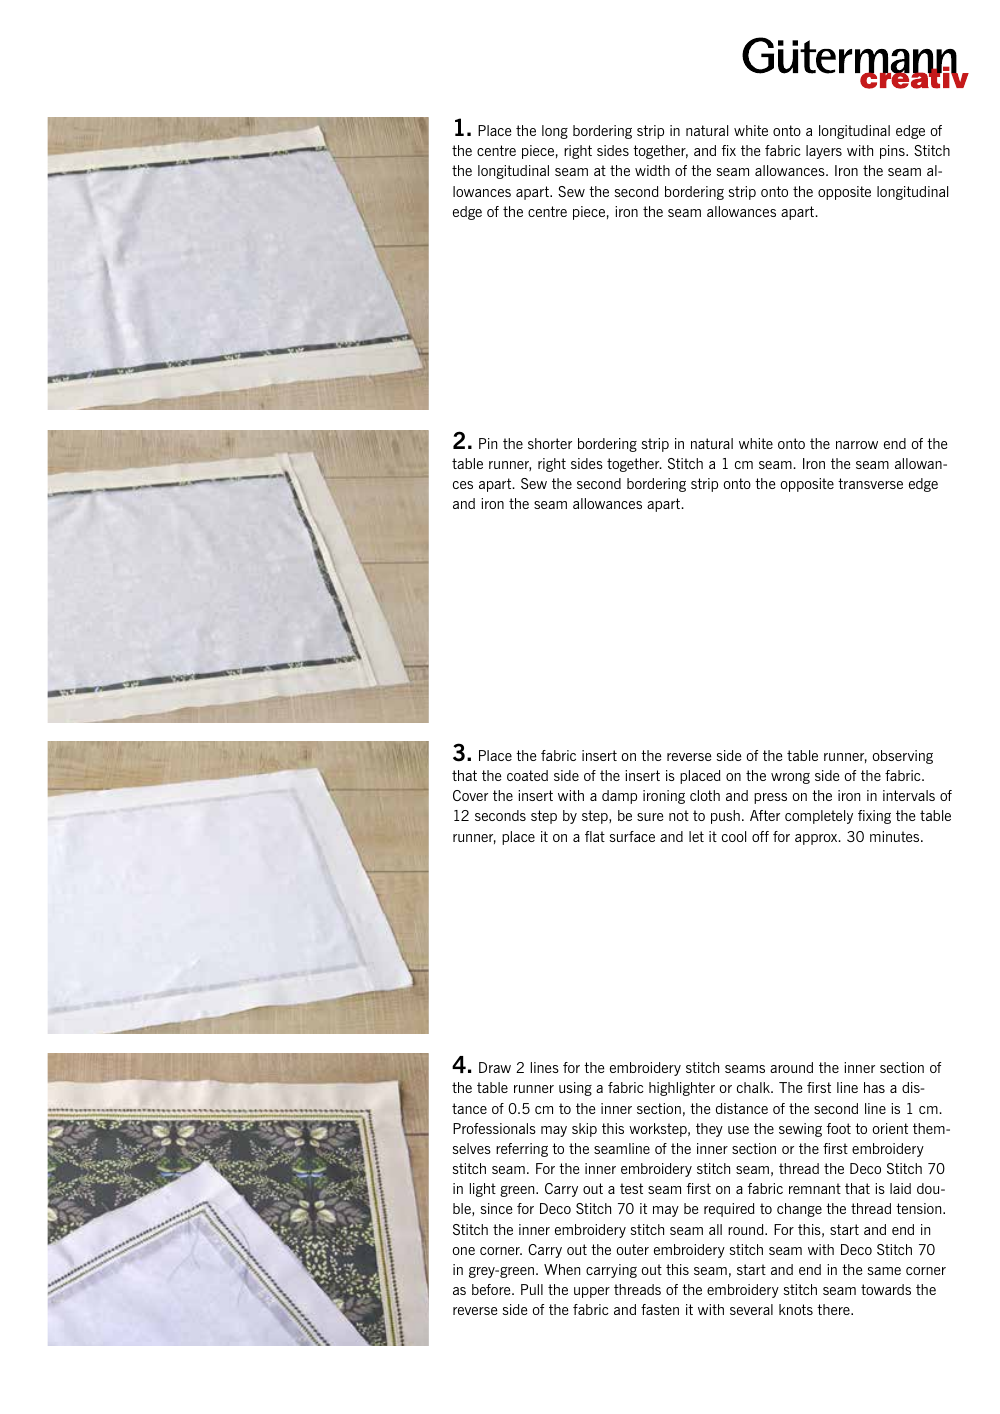  Describe the element at coordinates (734, 836) in the document. I see `cool` at that location.
